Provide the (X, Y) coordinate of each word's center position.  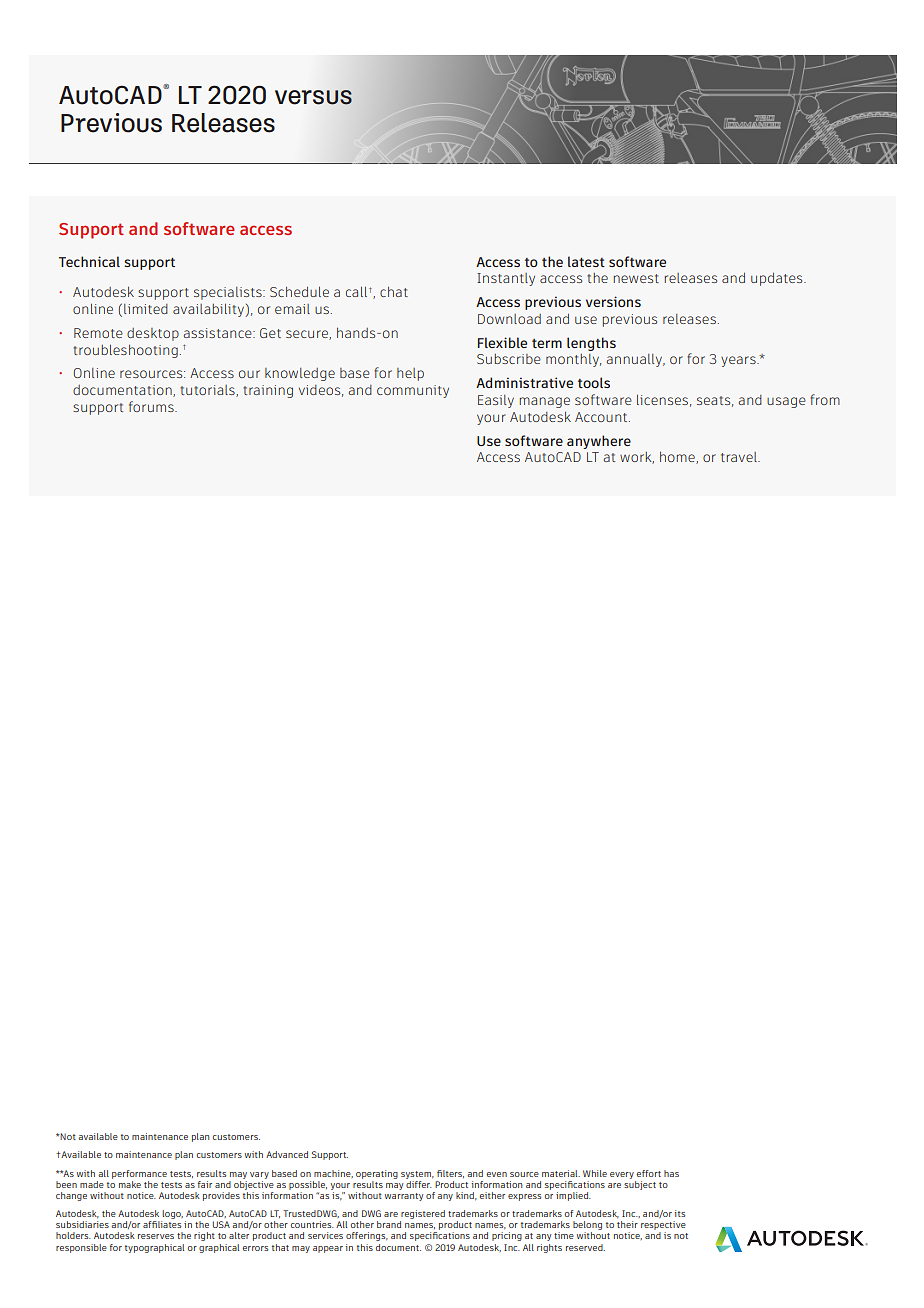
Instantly (506, 279)
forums (152, 406)
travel (740, 457)
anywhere (599, 442)
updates (778, 279)
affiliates (162, 1224)
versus (313, 97)
